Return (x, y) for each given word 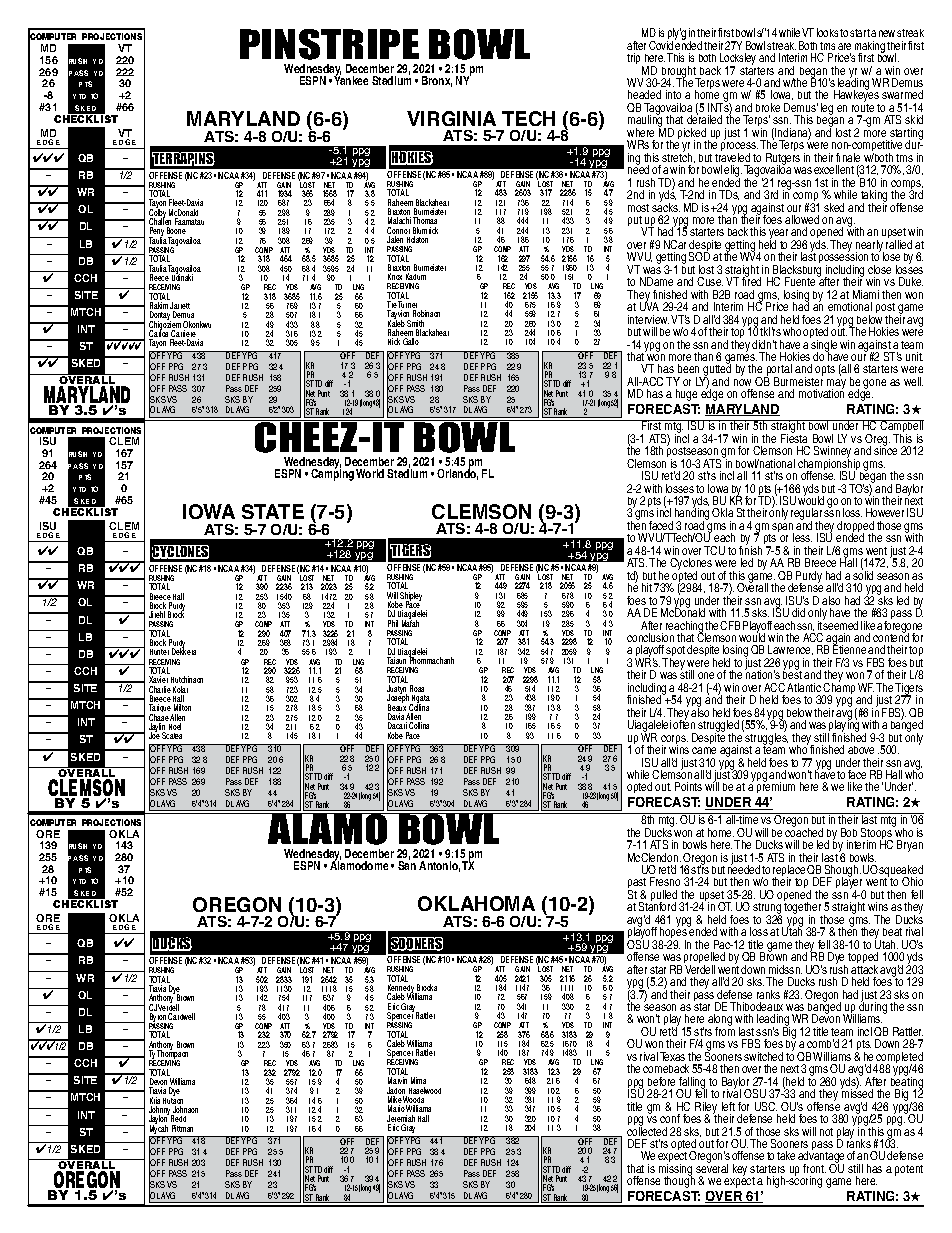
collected (647, 1130)
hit (647, 587)
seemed (840, 624)
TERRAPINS (183, 159)
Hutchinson (187, 679)
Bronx (437, 81)
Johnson (185, 1111)
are (844, 46)
